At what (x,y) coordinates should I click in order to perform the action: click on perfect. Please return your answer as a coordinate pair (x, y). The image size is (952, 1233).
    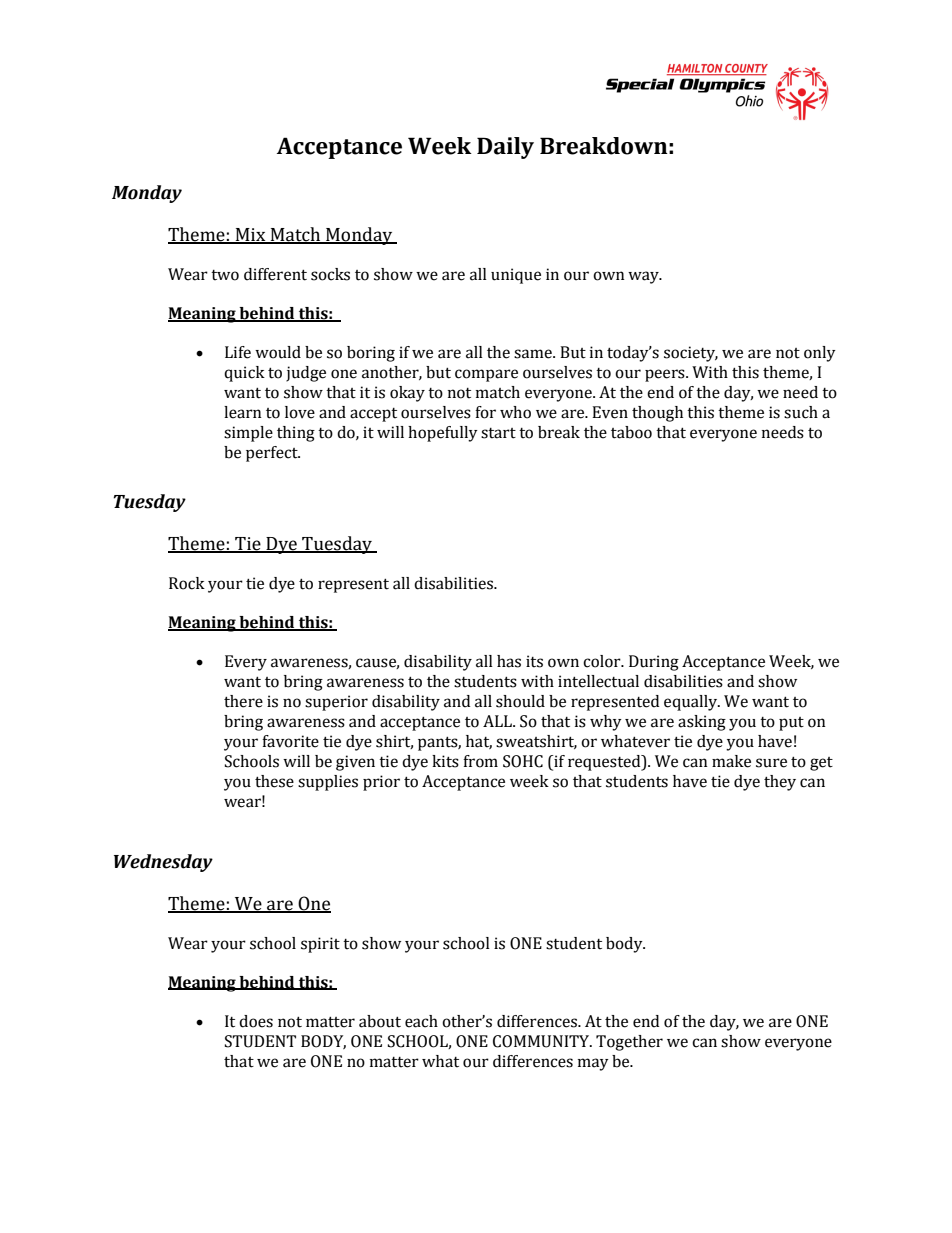
    Looking at the image, I should click on (273, 454).
